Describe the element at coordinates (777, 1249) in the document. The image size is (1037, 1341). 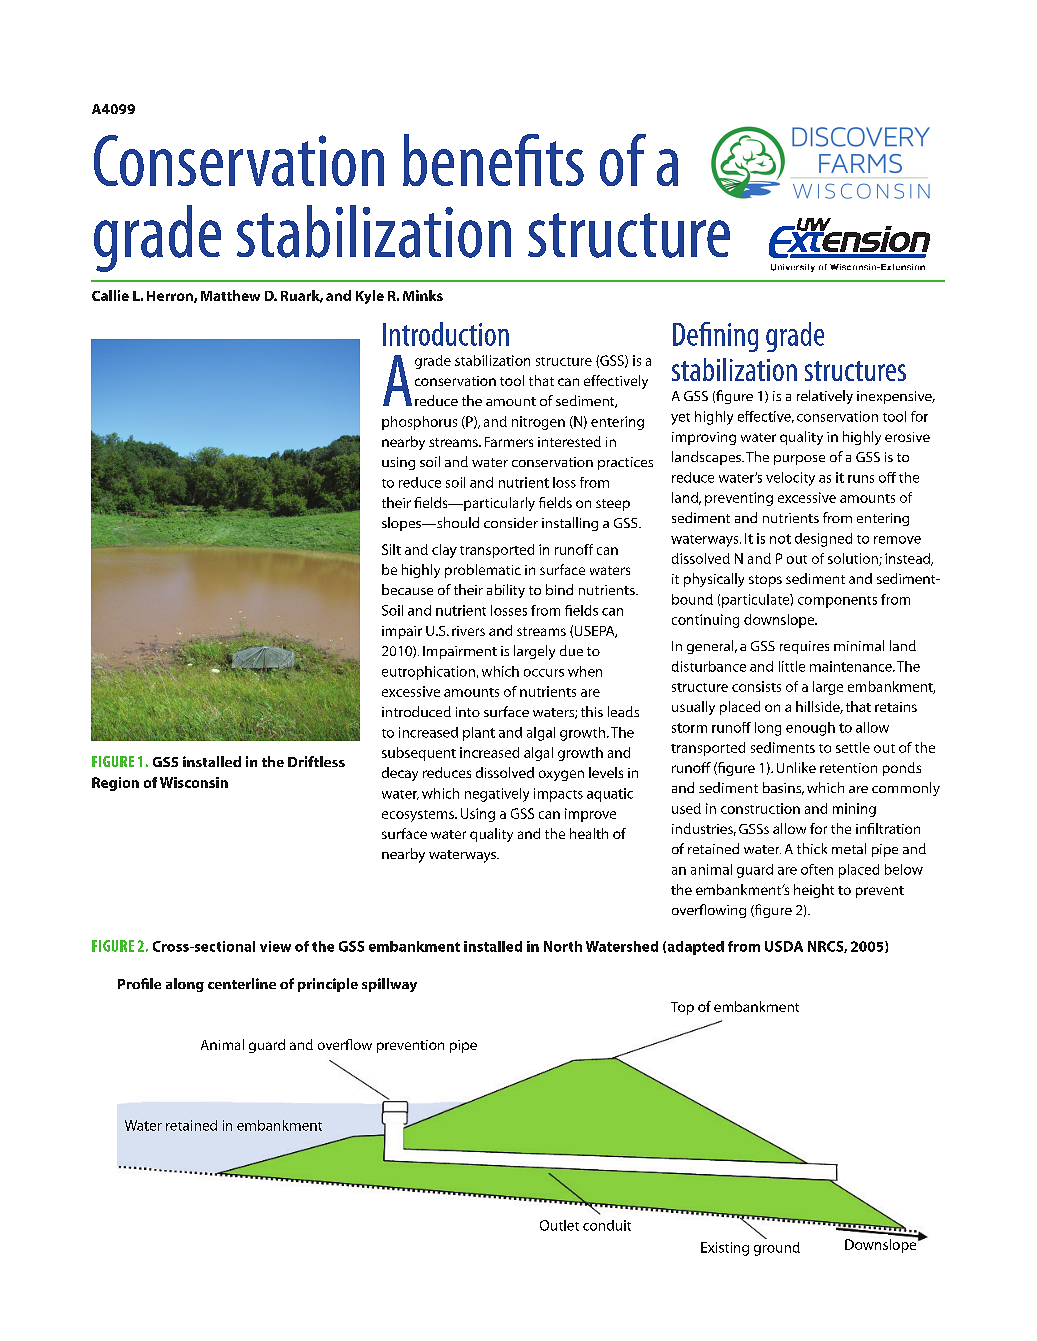
I see `ground` at that location.
